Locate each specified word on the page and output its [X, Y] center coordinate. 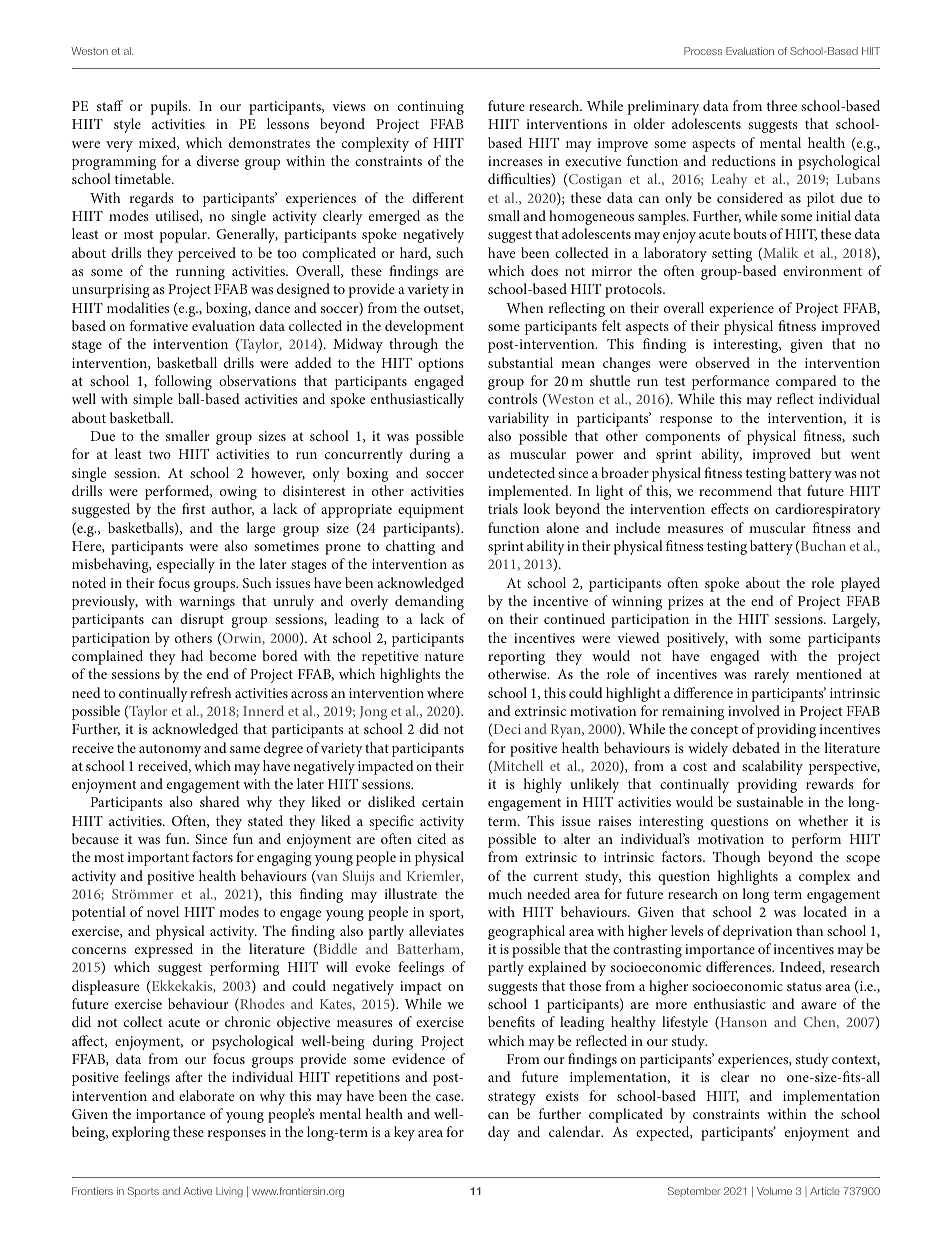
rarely [771, 675]
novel [163, 911]
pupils [170, 107]
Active [197, 1191]
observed [722, 362]
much [505, 893]
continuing [431, 108]
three [782, 105]
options [441, 365]
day [499, 1133]
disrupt [202, 620]
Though [737, 858]
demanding [429, 602]
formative [159, 325]
